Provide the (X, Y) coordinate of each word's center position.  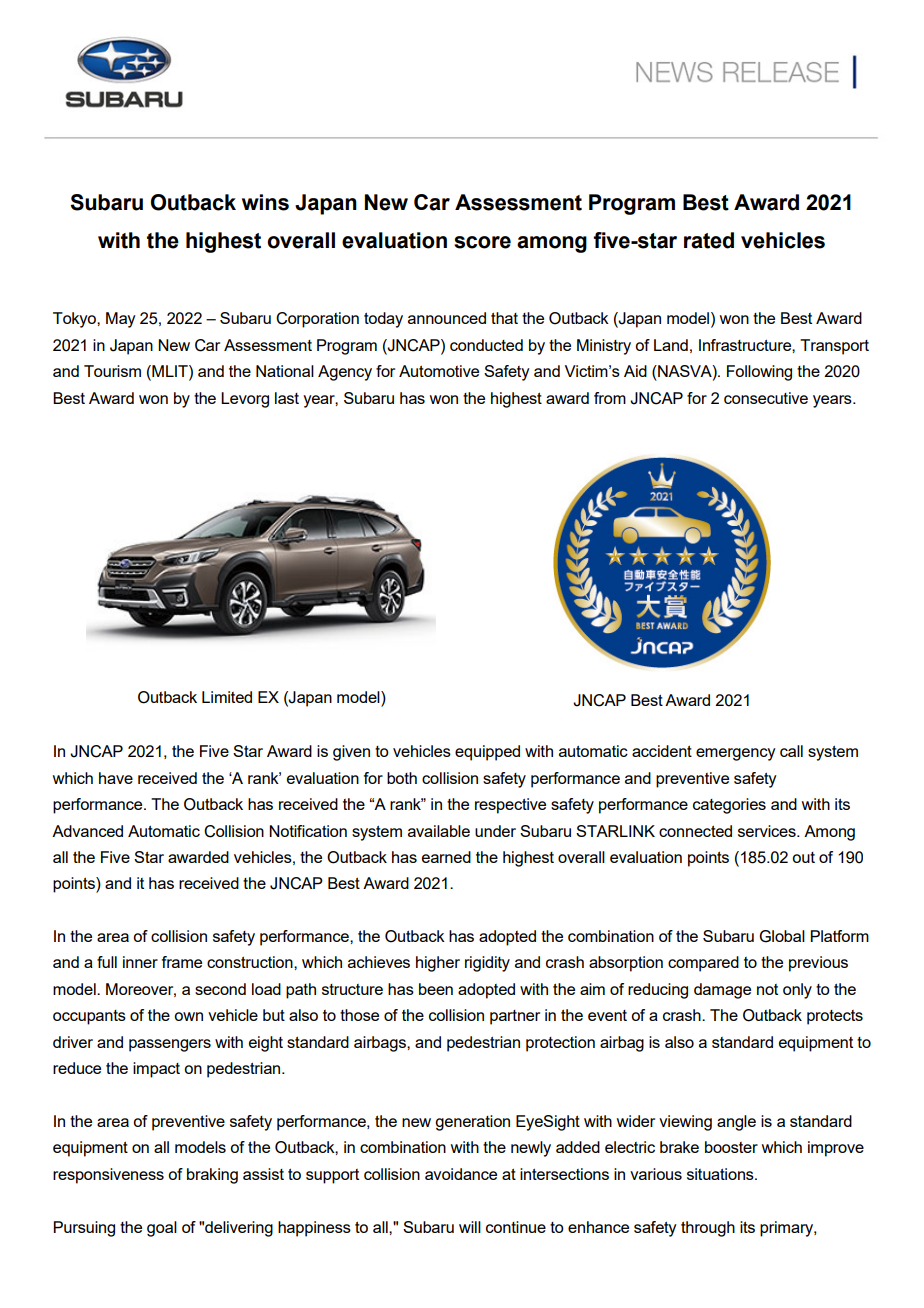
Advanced (87, 831)
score (482, 242)
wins (265, 202)
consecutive (766, 398)
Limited (227, 697)
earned (446, 857)
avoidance (461, 1174)
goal (162, 1229)
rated (709, 240)
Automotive (439, 371)
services (768, 831)
